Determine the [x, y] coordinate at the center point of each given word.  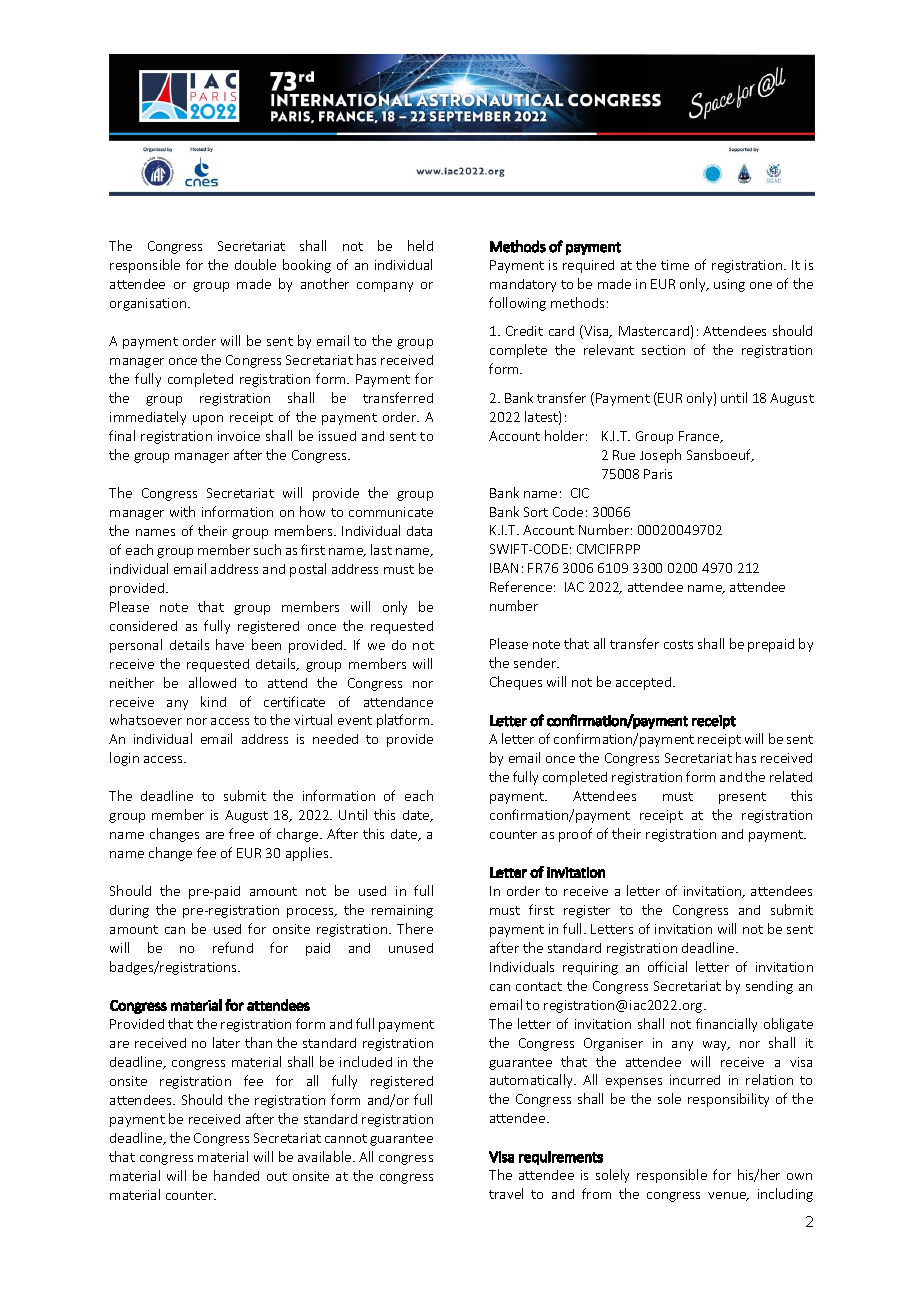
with [182, 511]
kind [213, 701]
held [420, 245]
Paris [658, 474]
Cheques [516, 683]
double [255, 264]
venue [728, 1196]
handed [236, 1175]
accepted [645, 683]
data [419, 531]
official [667, 966]
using [729, 285]
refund [233, 947]
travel [506, 1193]
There [415, 928]
